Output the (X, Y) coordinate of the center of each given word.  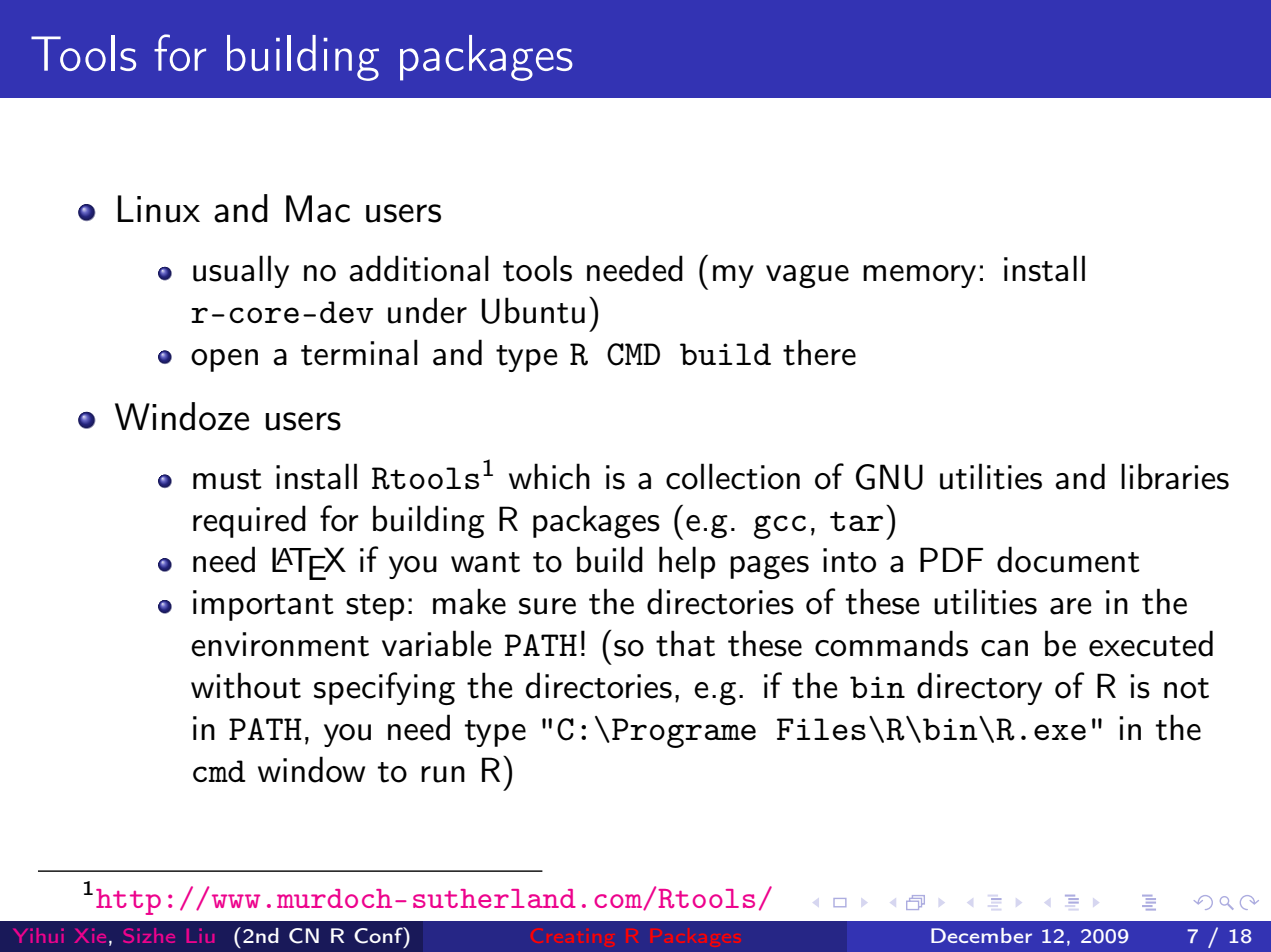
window (311, 769)
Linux (159, 209)
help (687, 562)
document (1068, 559)
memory (919, 276)
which (549, 476)
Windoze (182, 416)
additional (419, 268)
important (263, 605)
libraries (1175, 476)
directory (979, 688)
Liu (200, 935)
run (443, 774)
